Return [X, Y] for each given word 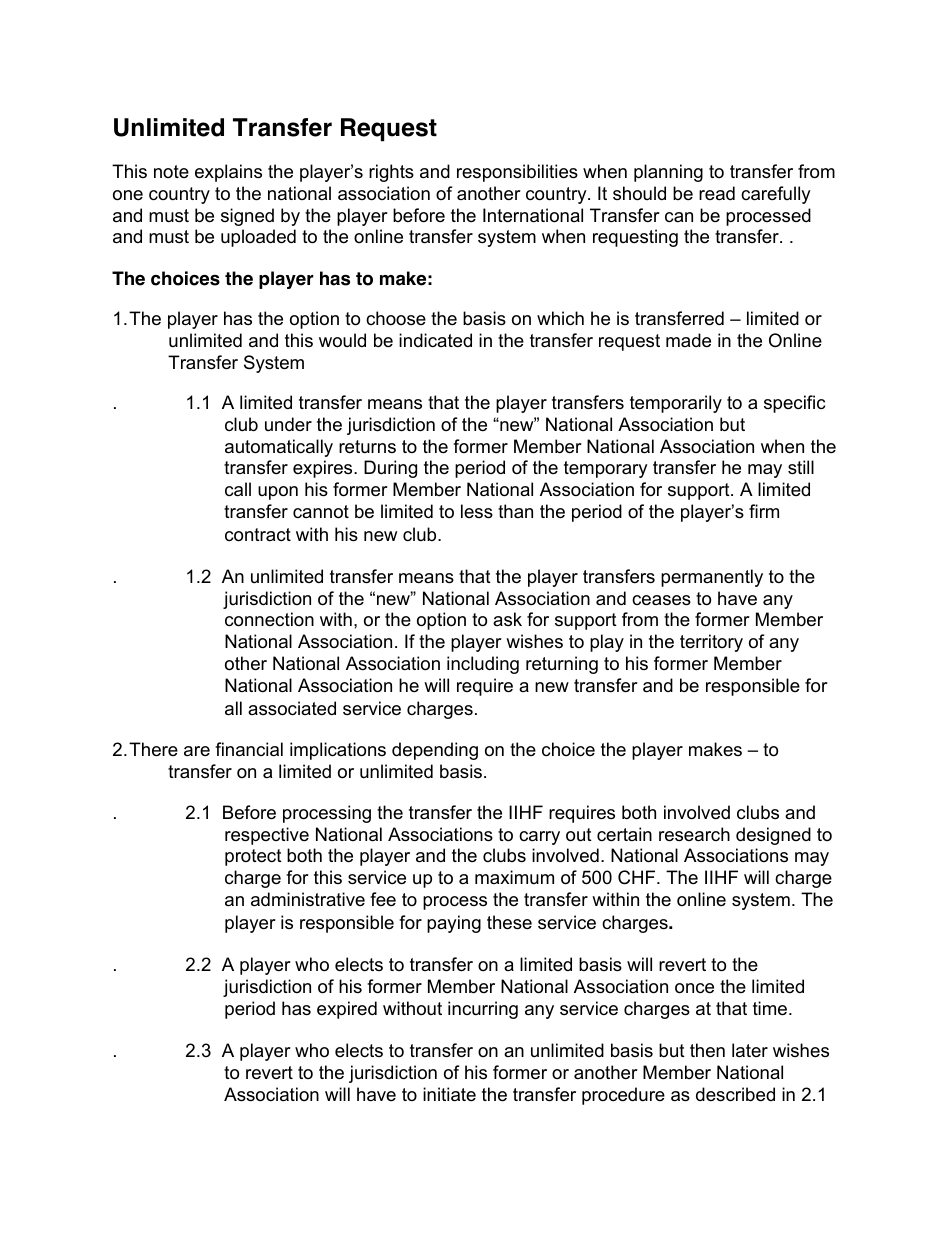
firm [764, 511]
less [477, 511]
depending [435, 751]
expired [347, 1010]
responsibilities [517, 173]
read [717, 193]
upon [278, 493]
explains [228, 173]
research [694, 834]
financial [249, 749]
